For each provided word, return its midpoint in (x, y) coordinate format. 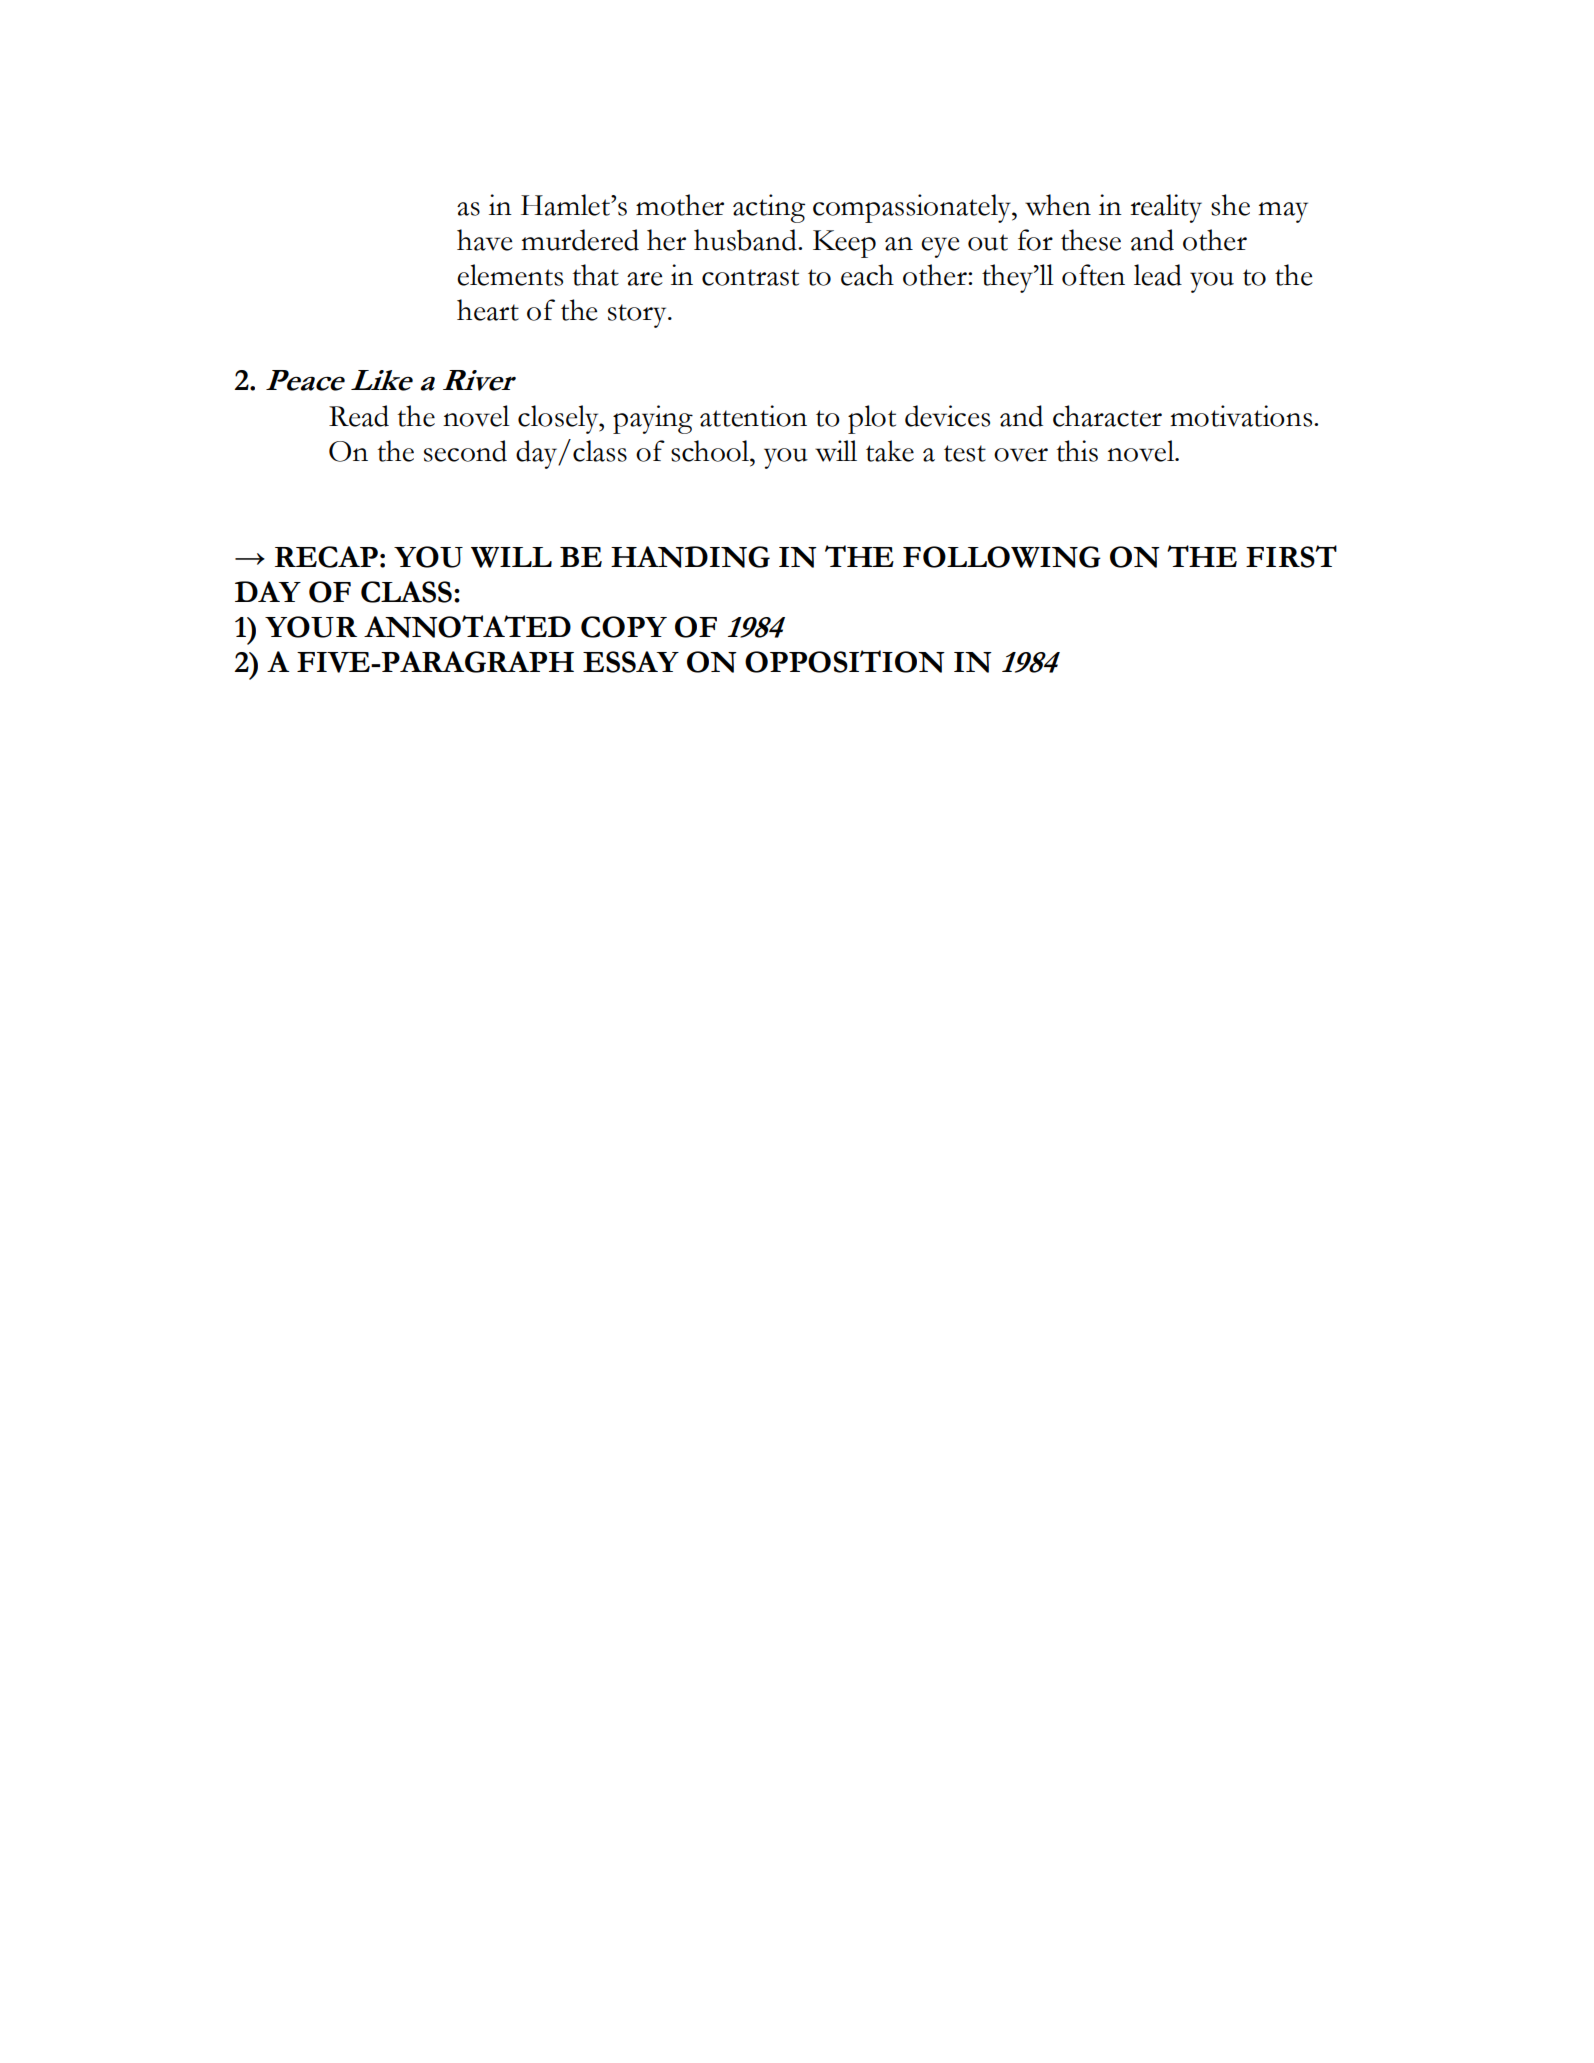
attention (753, 416)
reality (1166, 208)
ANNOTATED (467, 626)
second (465, 451)
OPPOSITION (845, 661)
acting (769, 208)
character (1107, 416)
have (485, 240)
